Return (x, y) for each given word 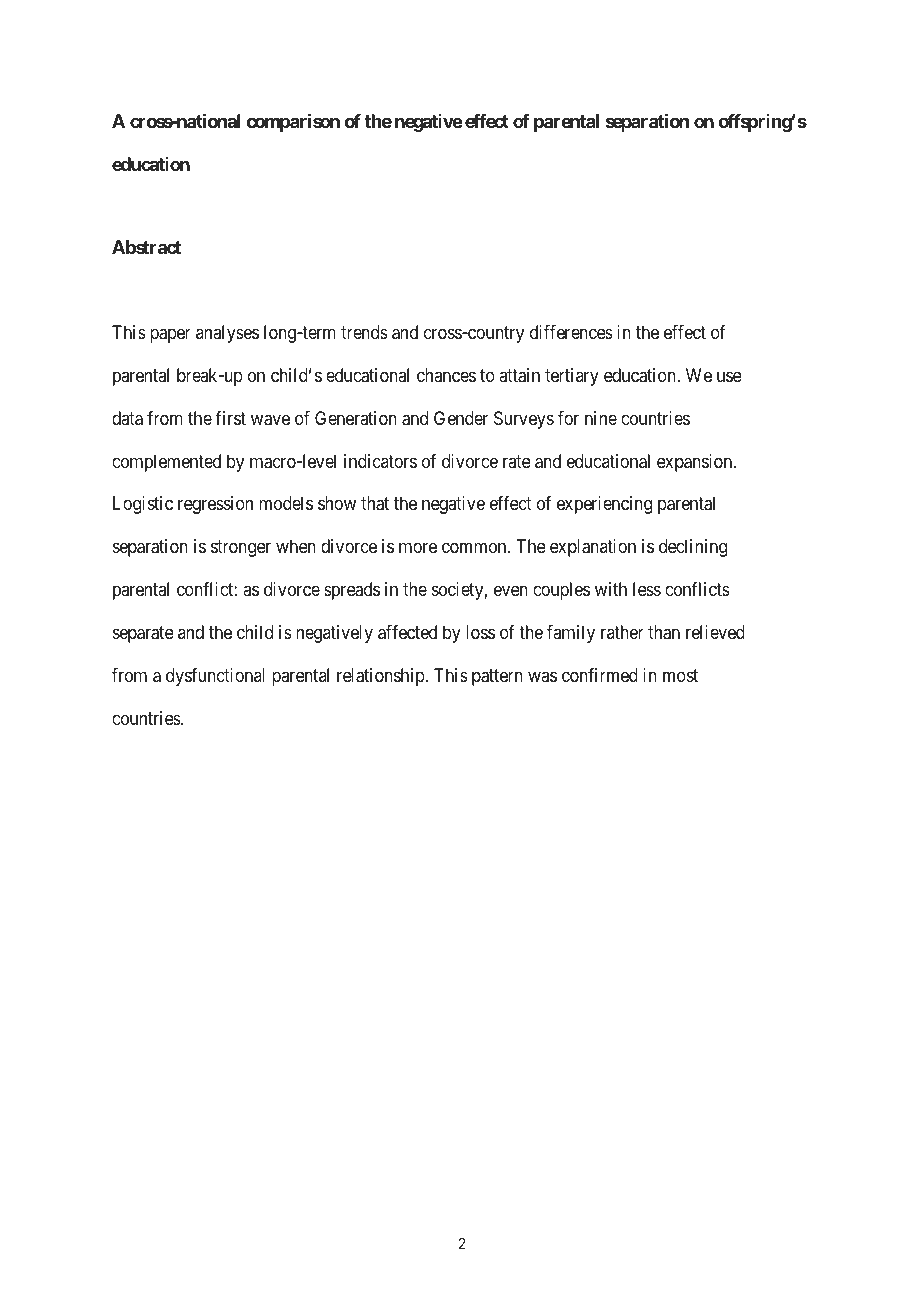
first (230, 418)
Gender (461, 418)
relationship (381, 677)
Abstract (146, 247)
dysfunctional (215, 677)
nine (601, 418)
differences (571, 332)
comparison (293, 123)
